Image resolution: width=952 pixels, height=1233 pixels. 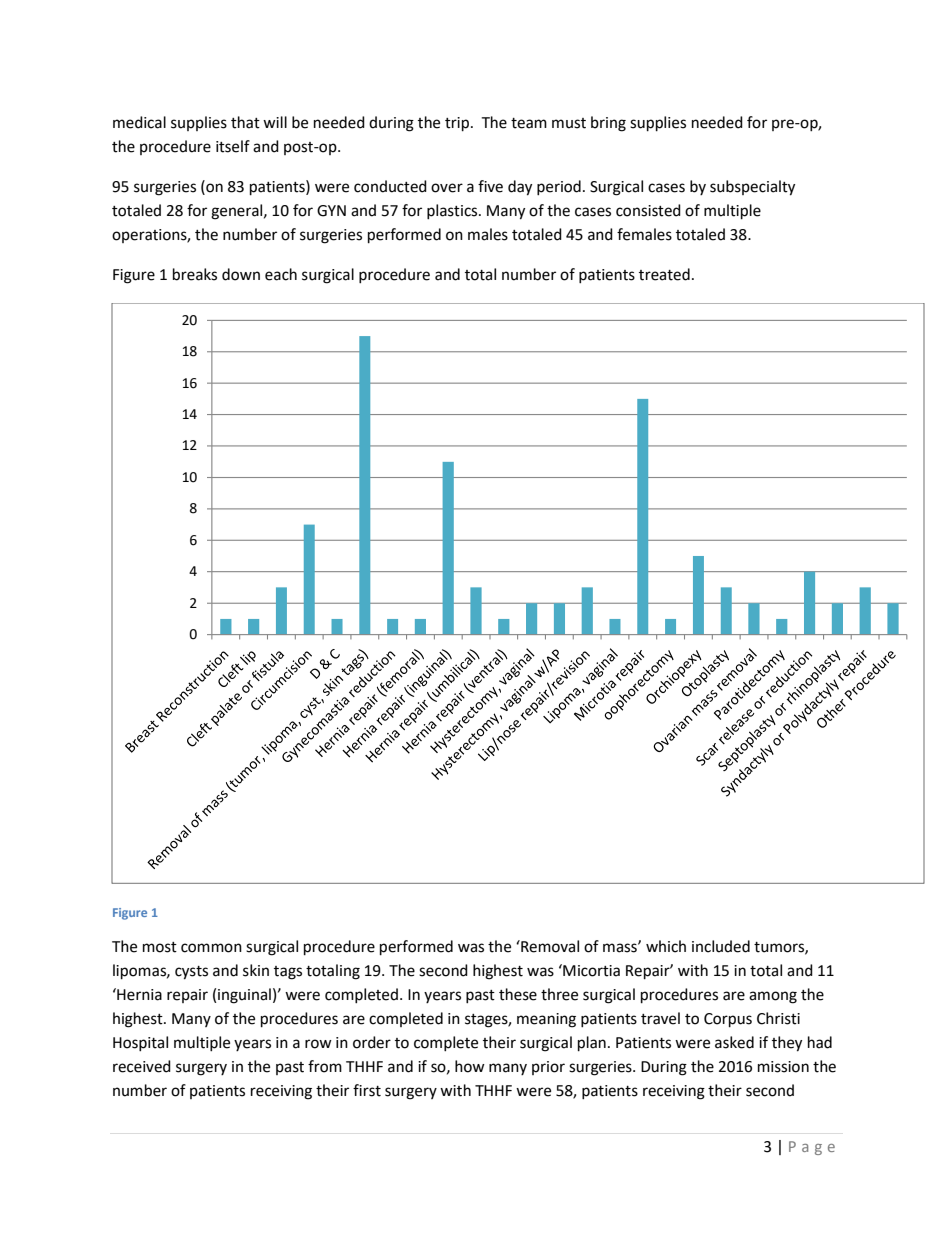 I want to click on treated, so click(x=664, y=274).
